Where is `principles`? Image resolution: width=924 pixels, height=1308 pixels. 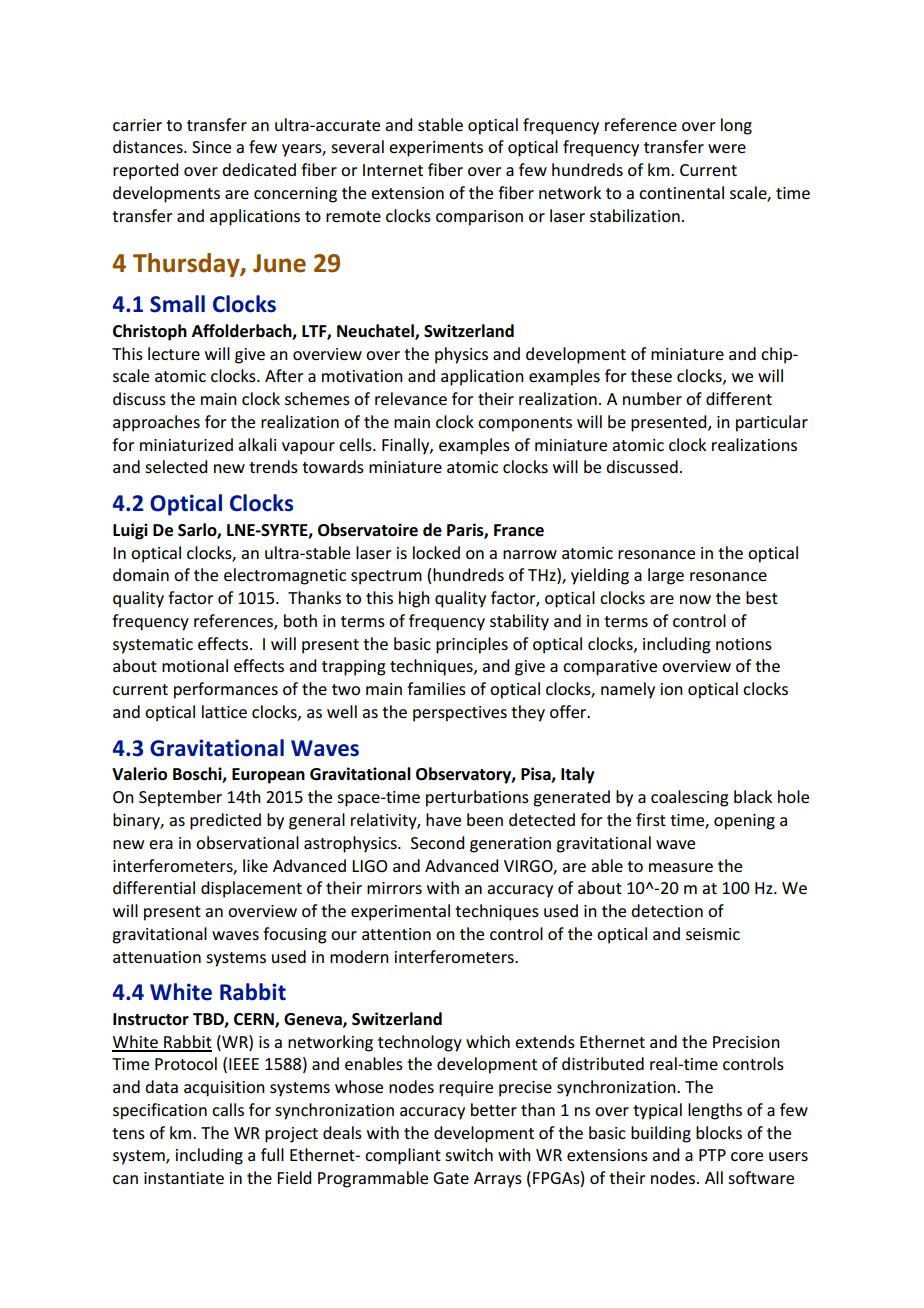
principles is located at coordinates (472, 645).
